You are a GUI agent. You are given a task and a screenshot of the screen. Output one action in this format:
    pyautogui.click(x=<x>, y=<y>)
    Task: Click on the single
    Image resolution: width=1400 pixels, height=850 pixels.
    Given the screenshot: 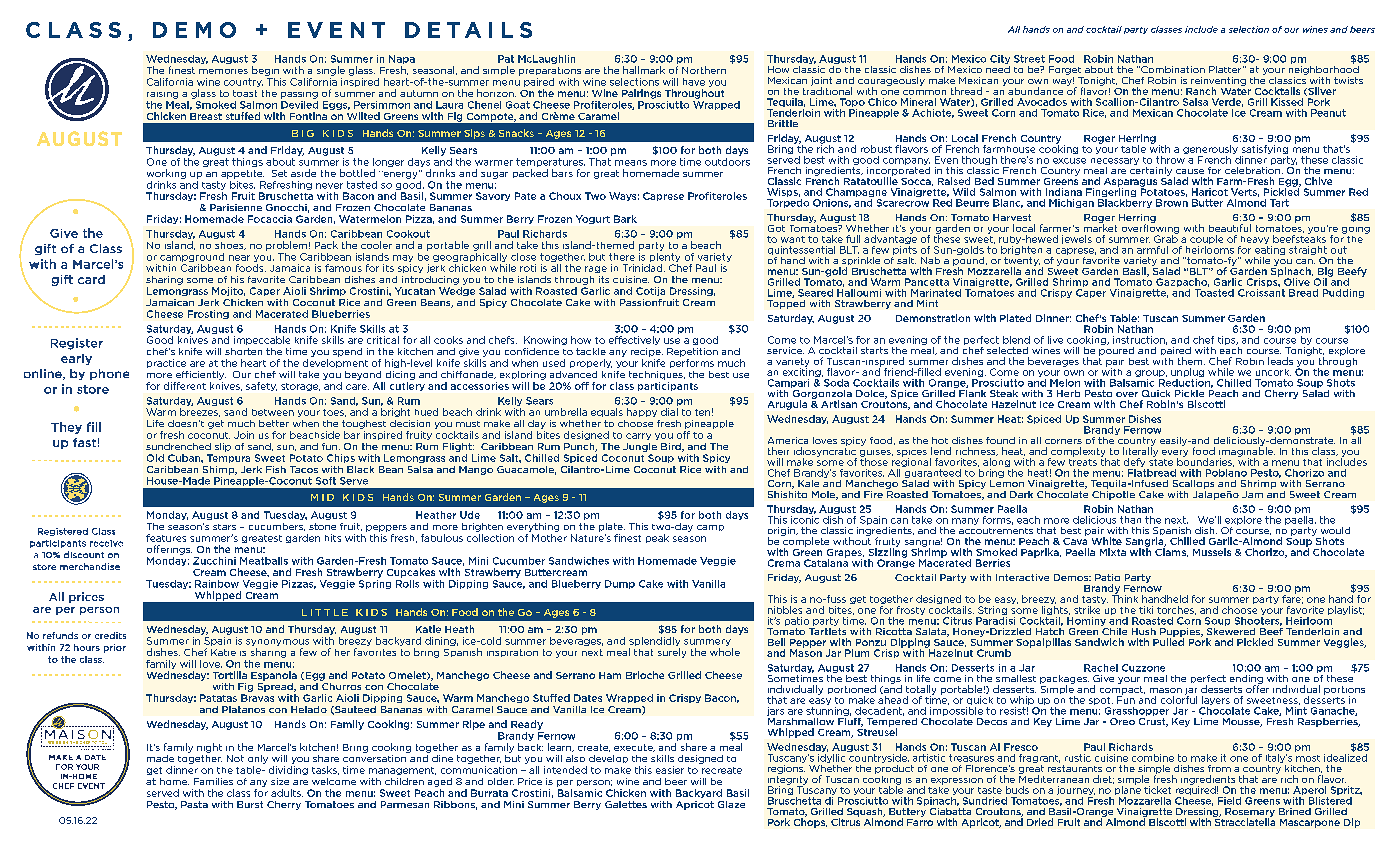 What is the action you would take?
    pyautogui.click(x=331, y=71)
